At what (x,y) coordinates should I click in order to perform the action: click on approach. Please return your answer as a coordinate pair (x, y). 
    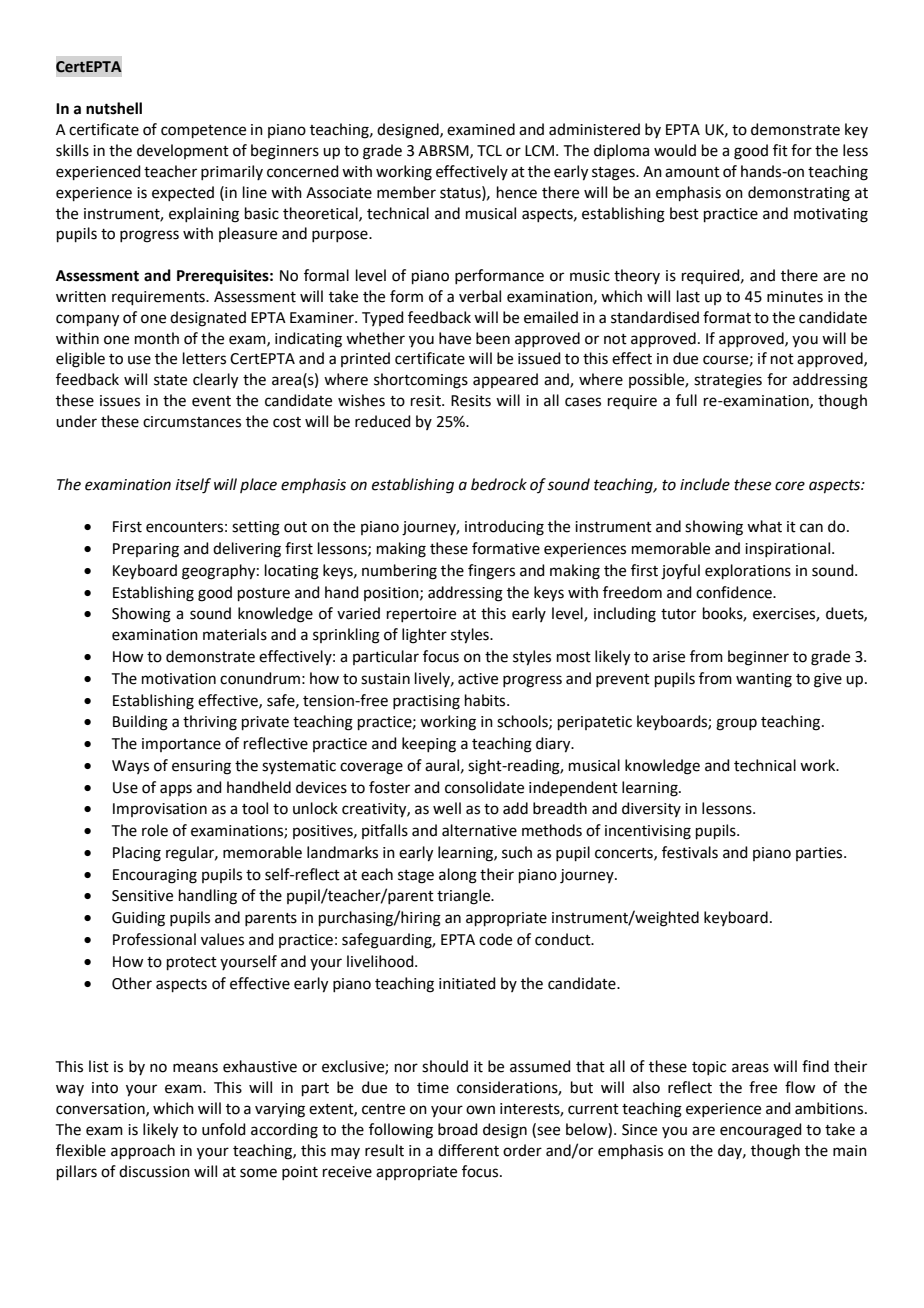
    Looking at the image, I should click on (143, 1151).
